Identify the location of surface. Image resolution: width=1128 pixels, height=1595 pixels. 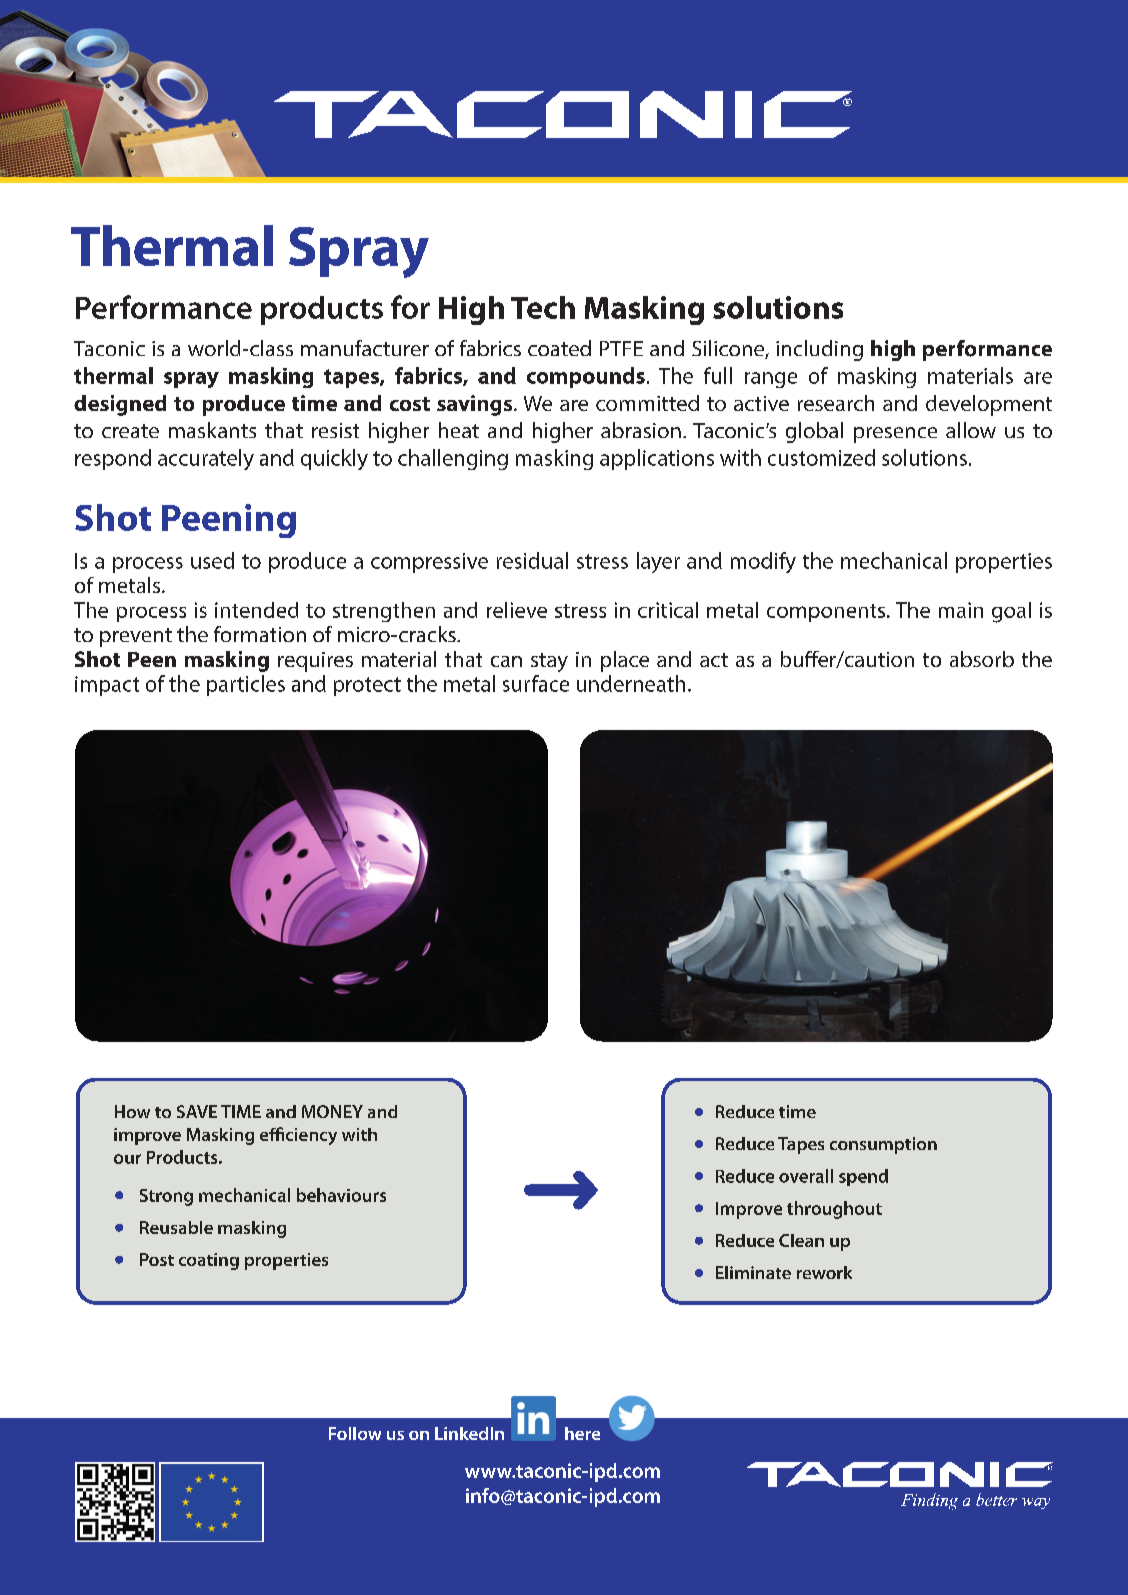
(536, 683).
